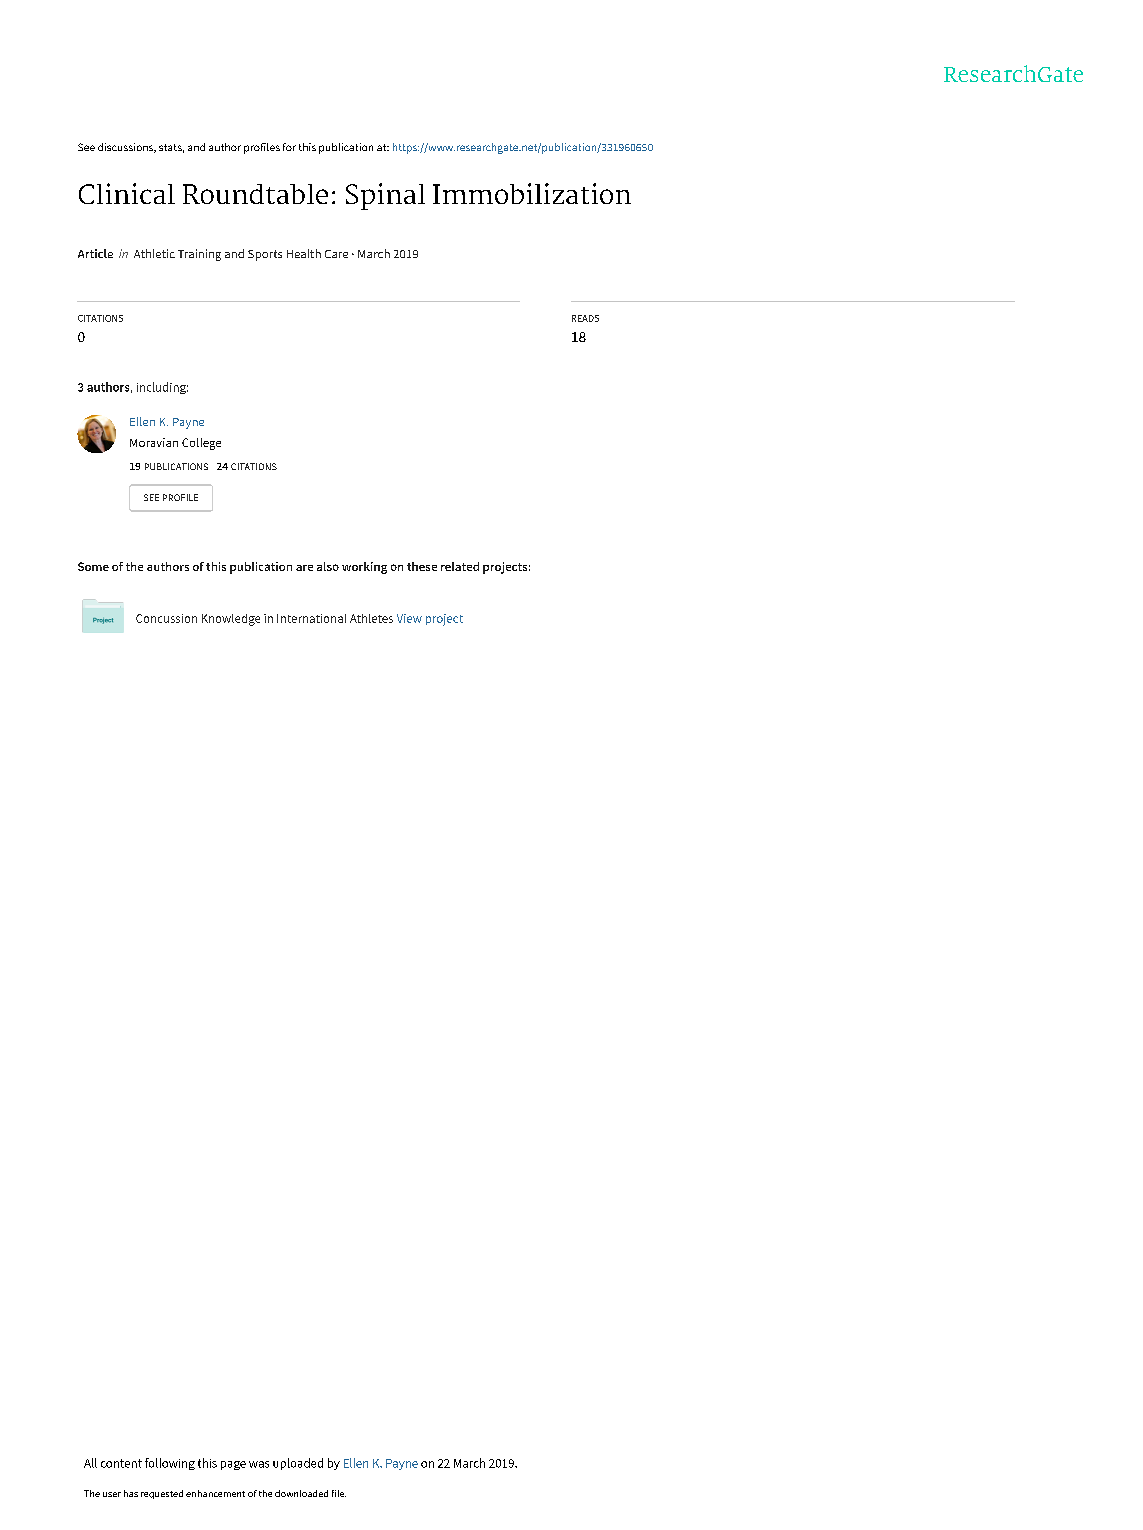 The image size is (1143, 1530). What do you see at coordinates (127, 193) in the screenshot?
I see `Clinical` at bounding box center [127, 193].
